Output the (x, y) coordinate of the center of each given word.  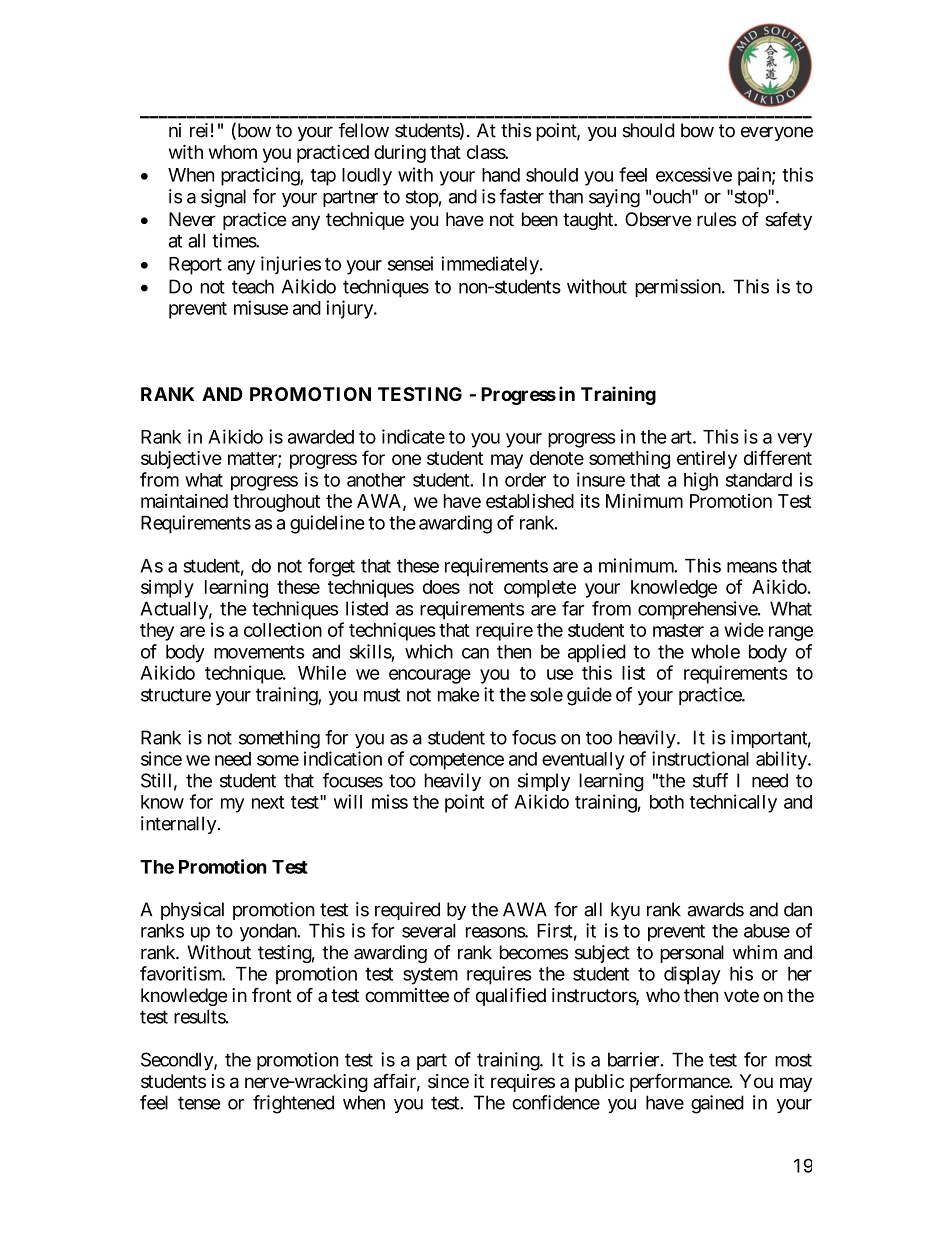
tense (199, 1103)
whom (233, 152)
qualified (511, 997)
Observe (658, 219)
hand (501, 175)
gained (717, 1104)
